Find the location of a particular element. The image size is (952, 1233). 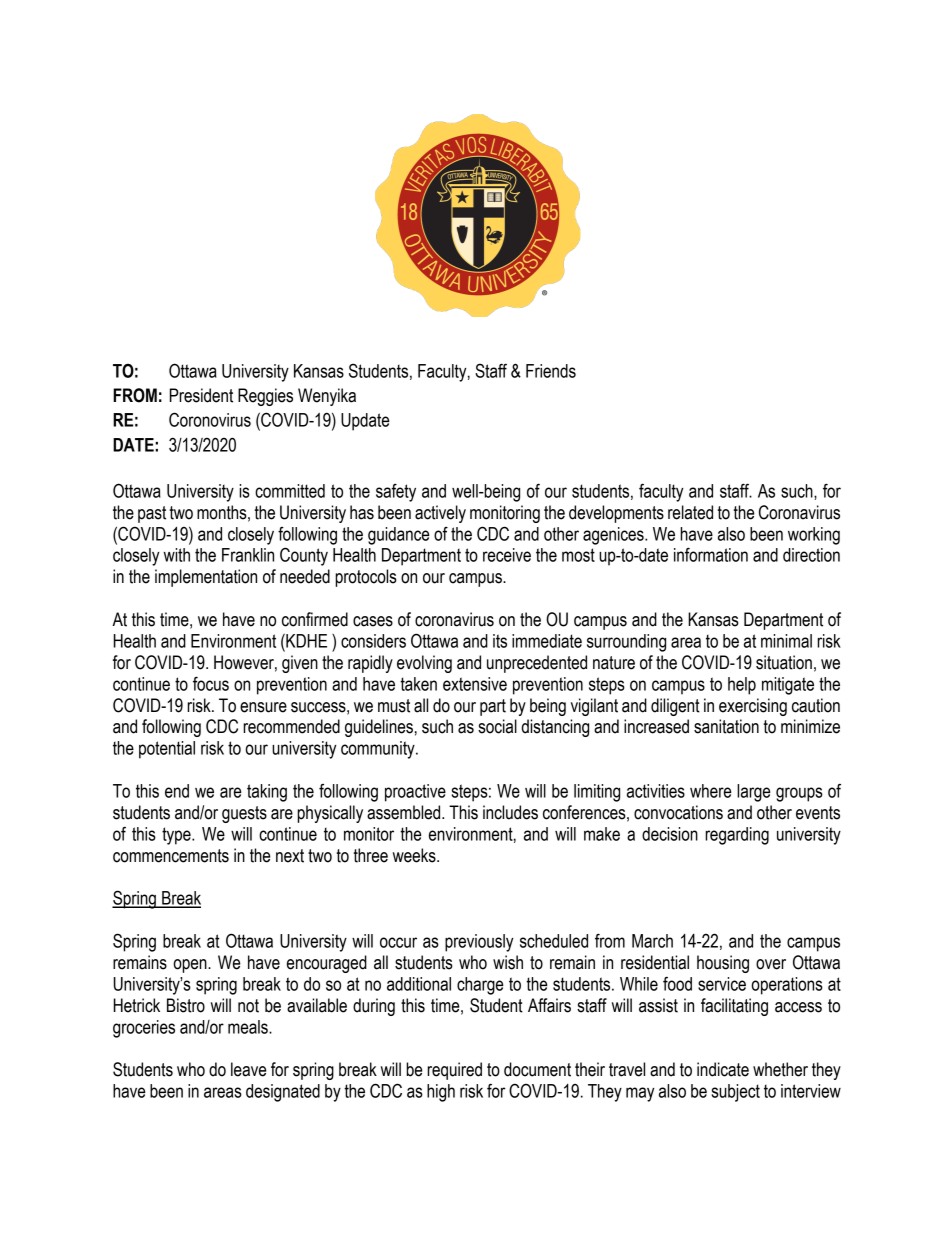

Friends is located at coordinates (551, 371).
